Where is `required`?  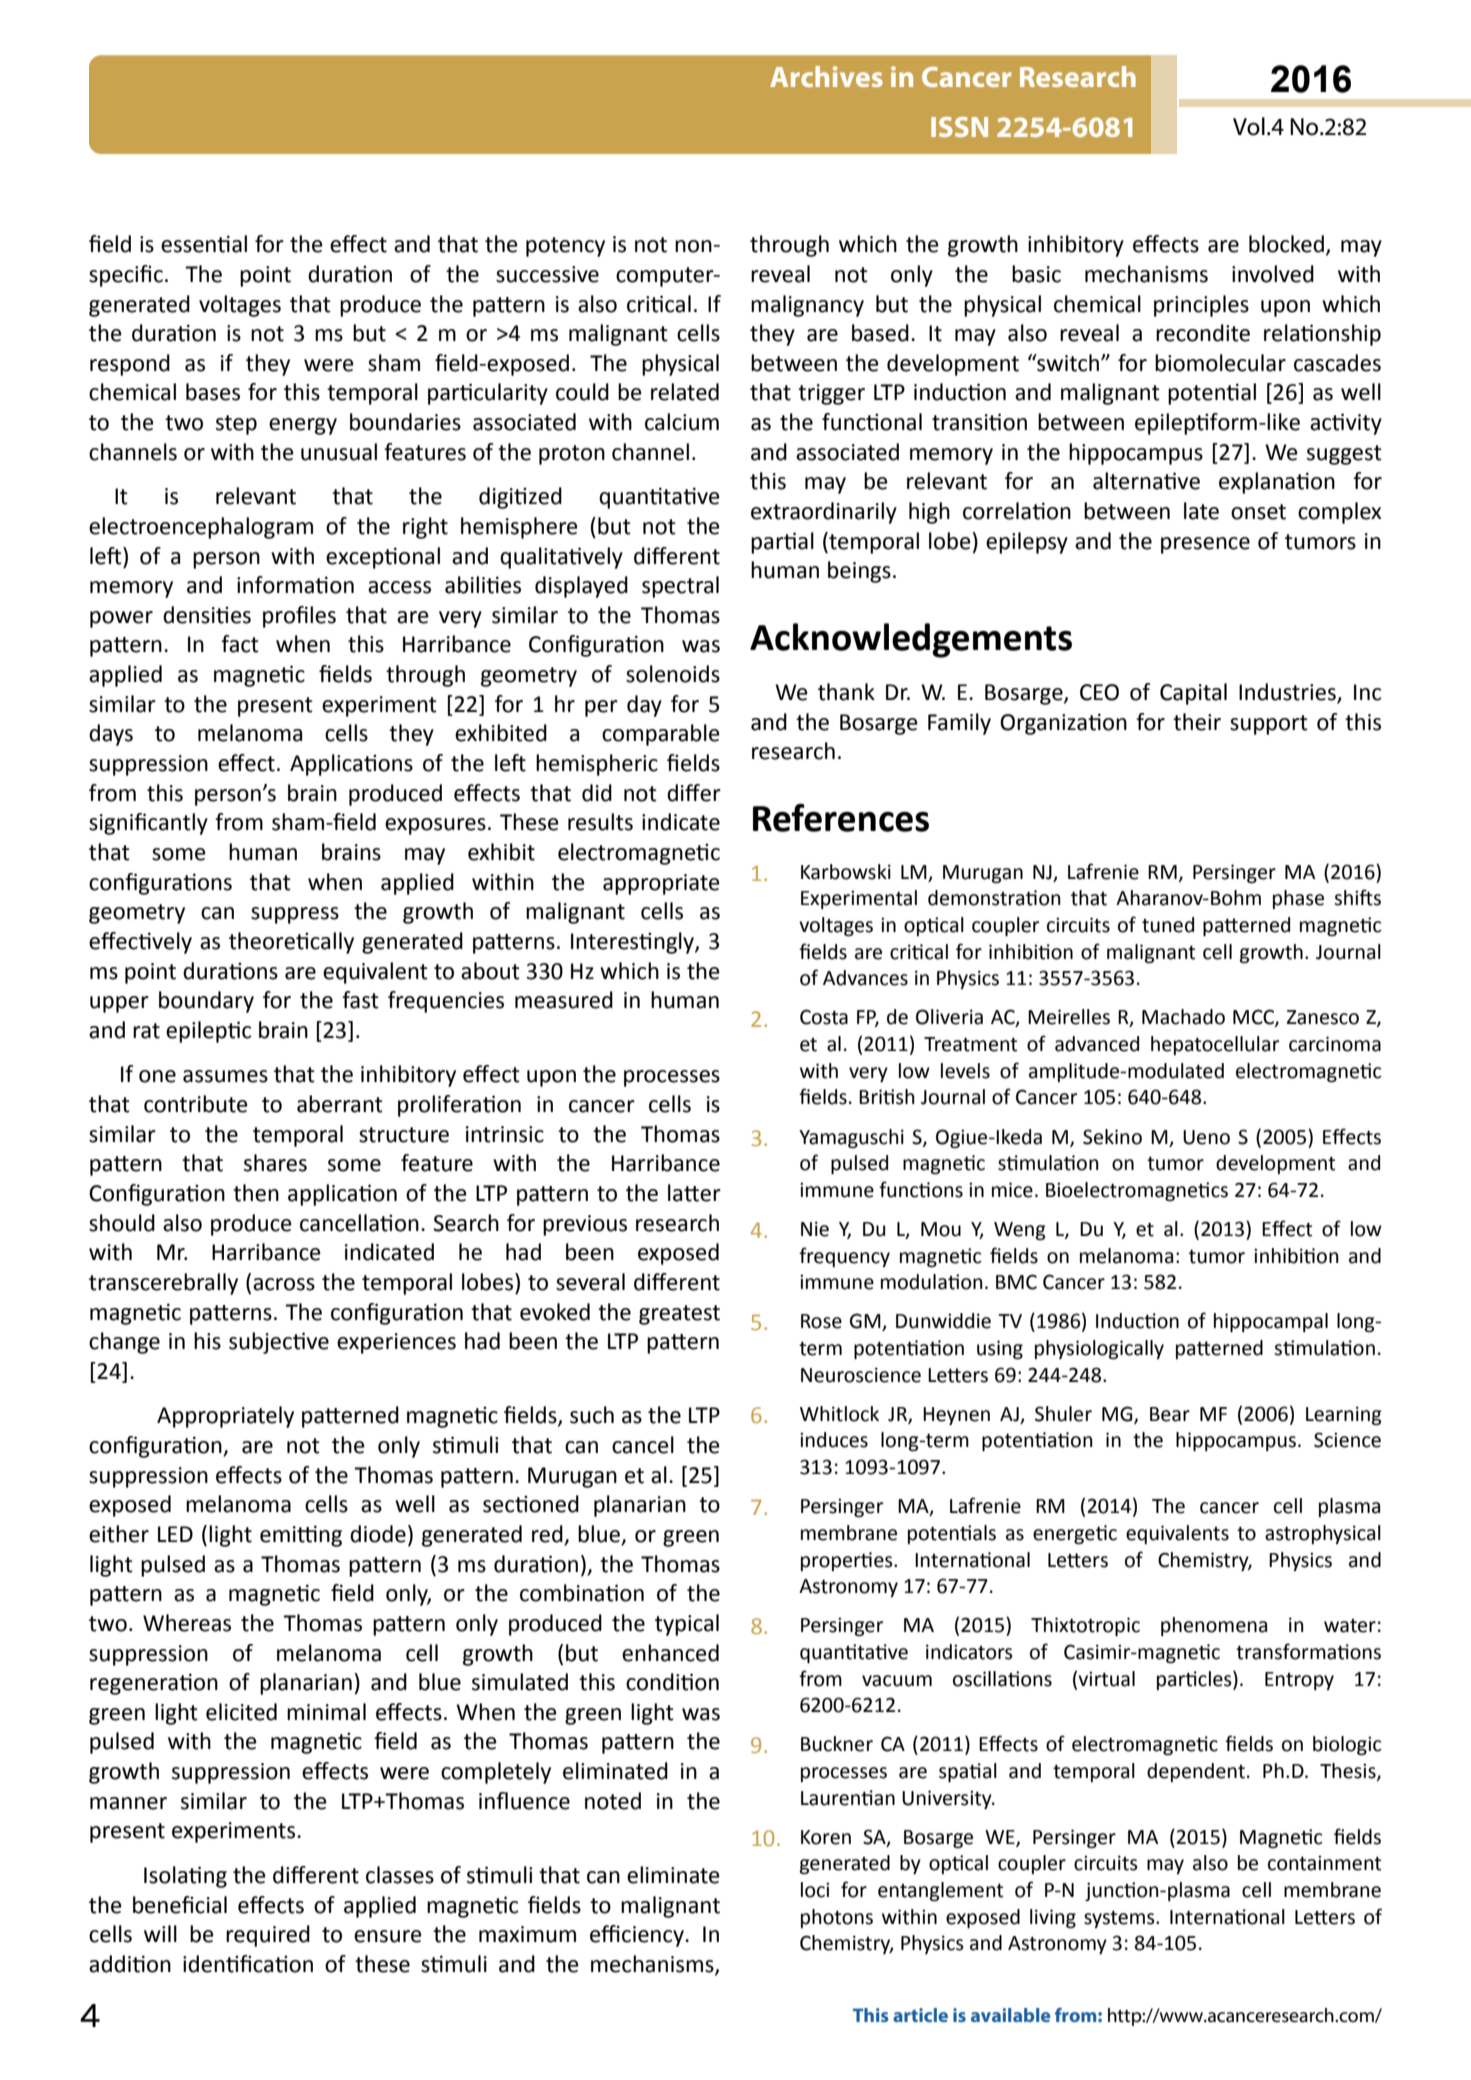 required is located at coordinates (268, 1936).
